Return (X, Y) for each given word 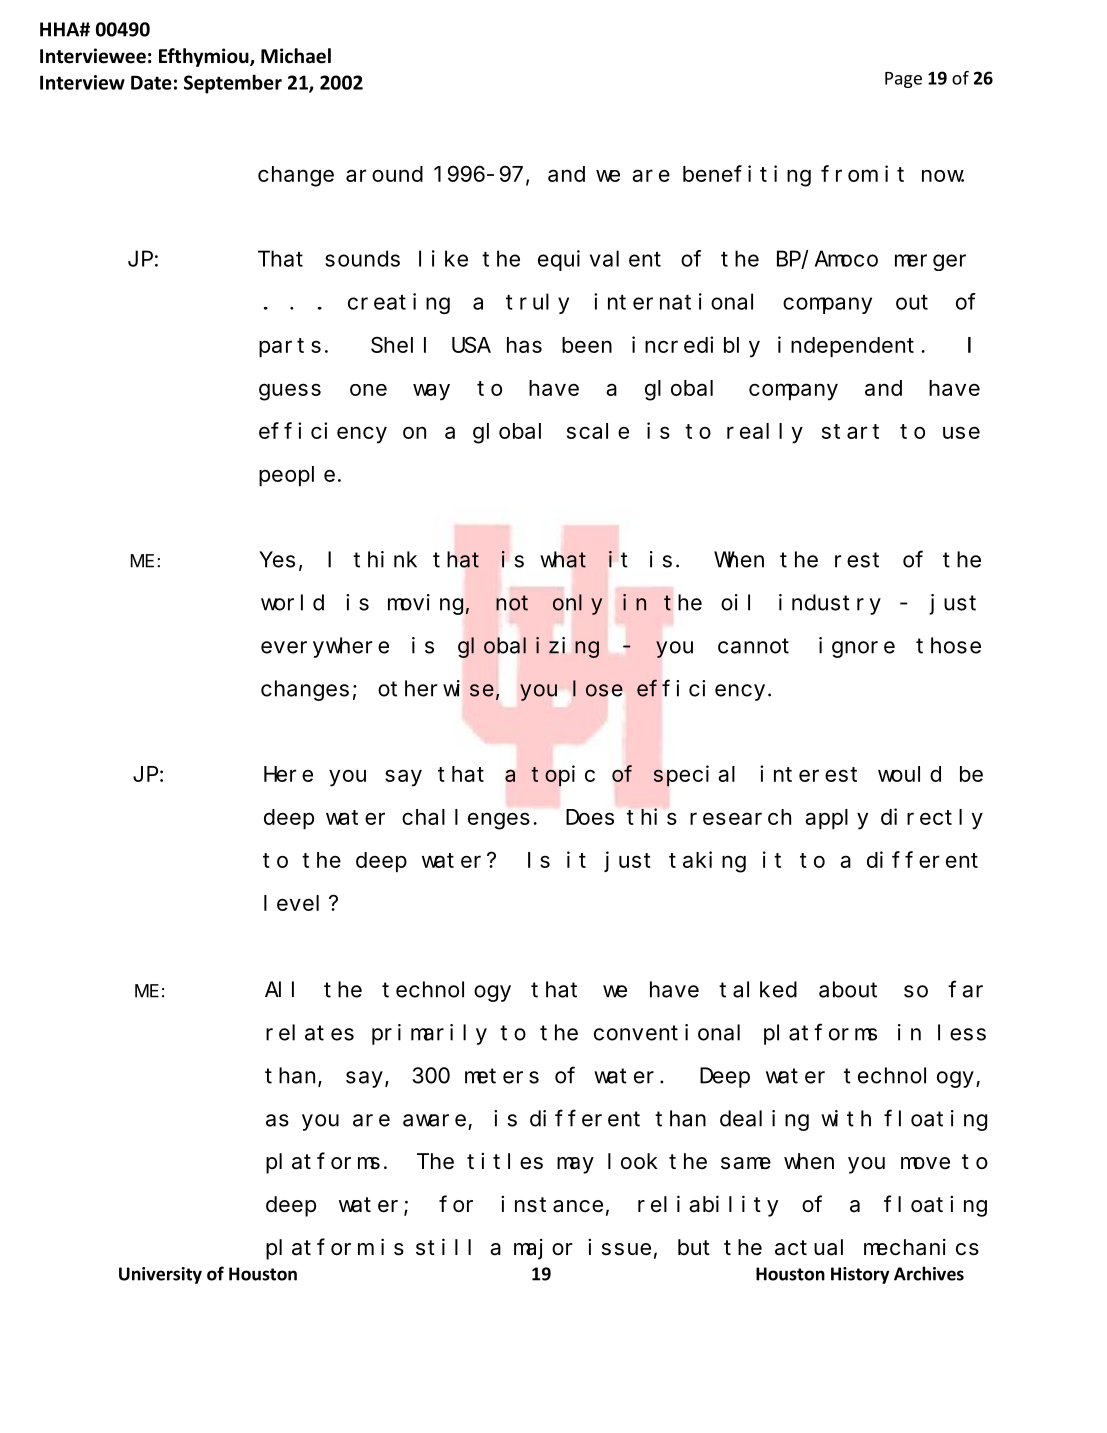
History (860, 1275)
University (160, 1275)
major (543, 1249)
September (233, 84)
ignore (857, 647)
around (384, 174)
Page (903, 80)
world (292, 602)
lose (598, 688)
